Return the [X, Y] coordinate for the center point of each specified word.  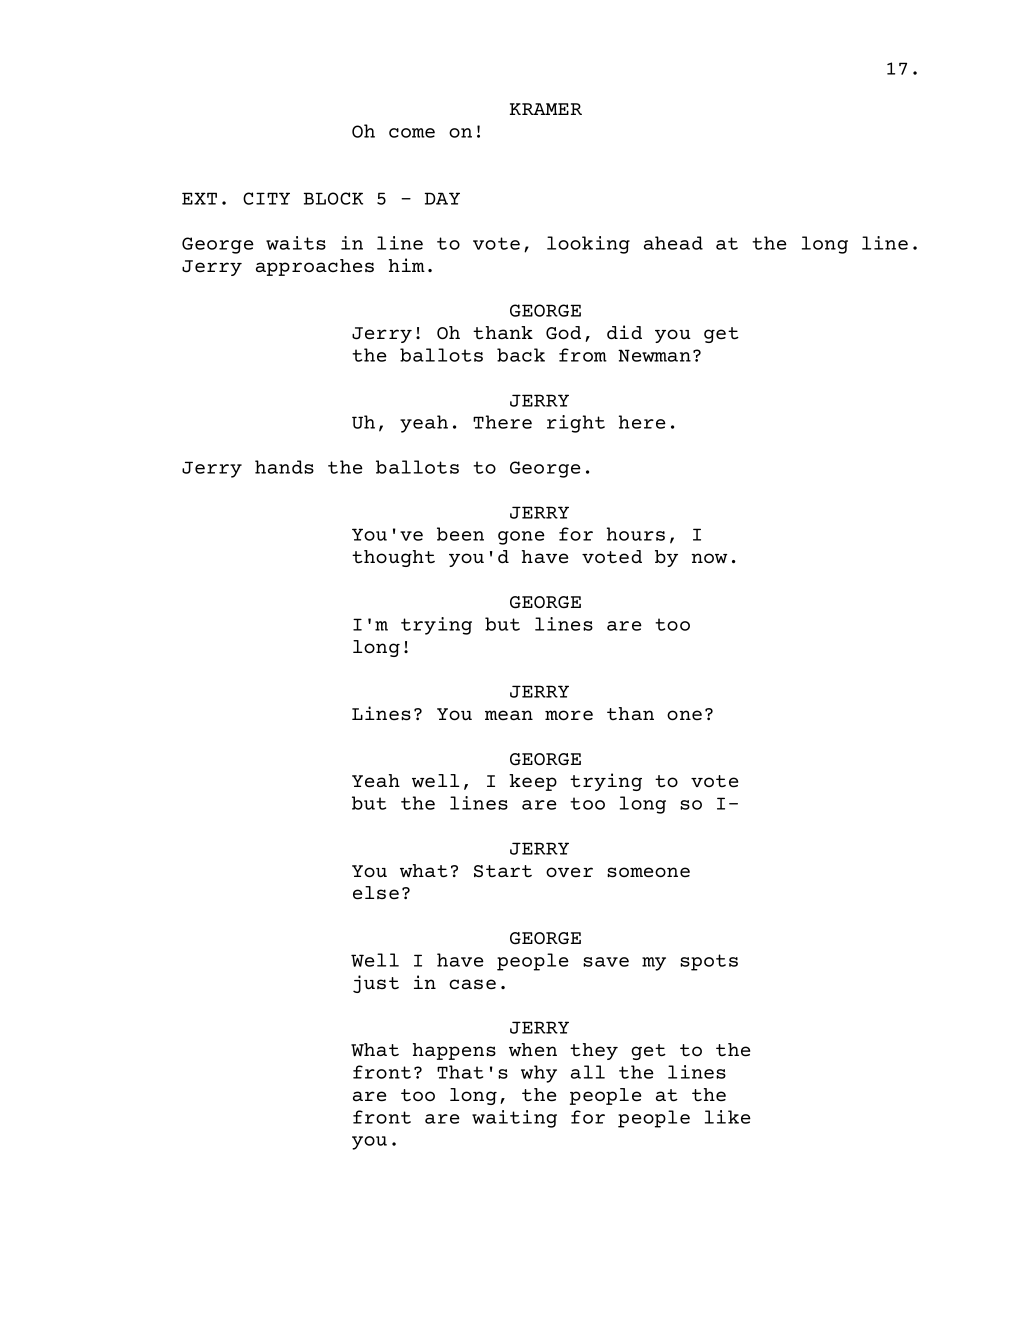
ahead [673, 243]
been [460, 534]
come [412, 133]
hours [636, 534]
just [376, 984]
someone [648, 872]
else [376, 893]
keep [533, 782]
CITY [266, 198]
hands [284, 467]
